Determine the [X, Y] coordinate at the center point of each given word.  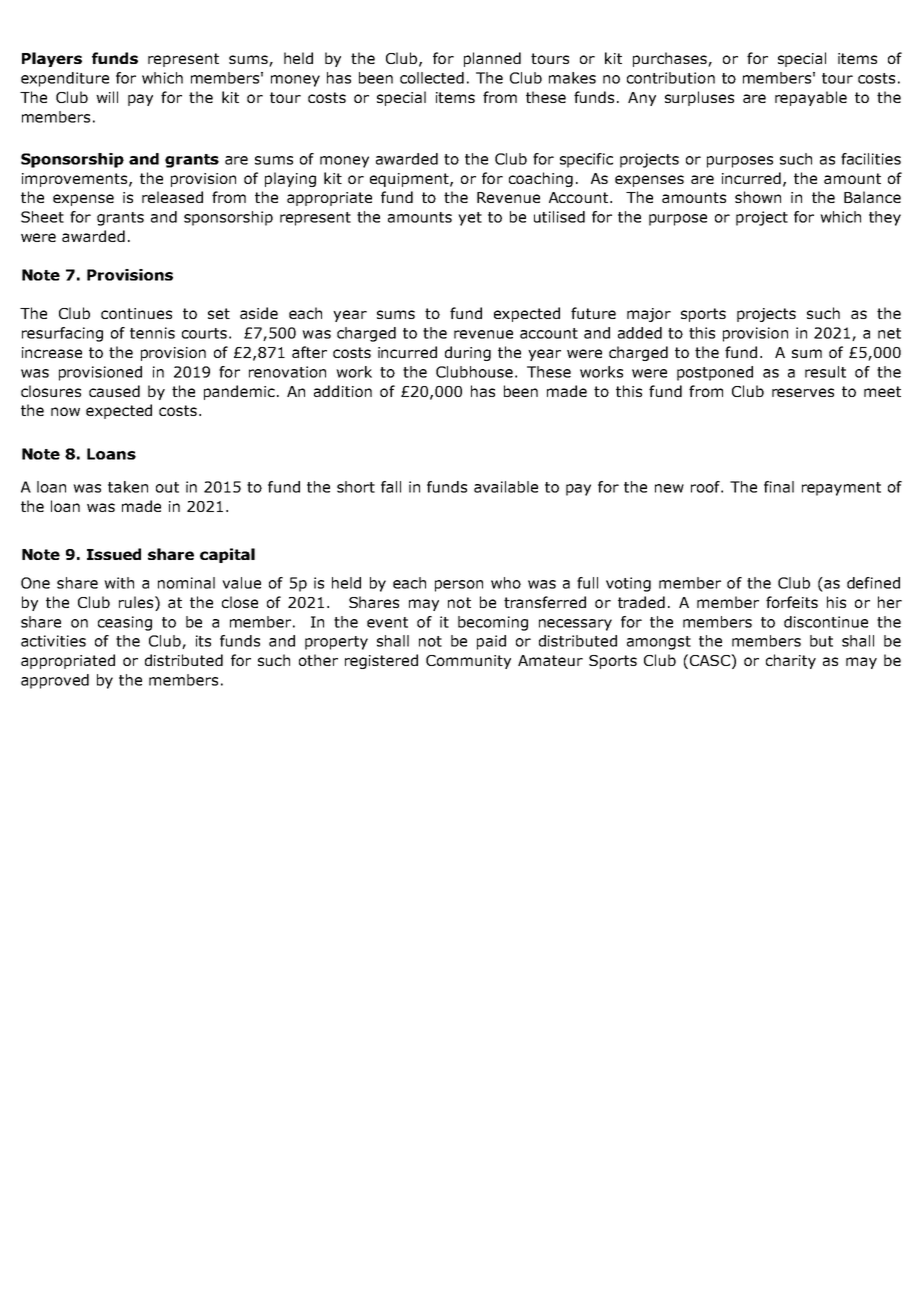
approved [55, 681]
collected [432, 78]
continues [136, 313]
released [172, 197]
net [889, 333]
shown [758, 197]
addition [343, 391]
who [506, 583]
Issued [114, 554]
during [468, 353]
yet [470, 219]
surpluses [699, 98]
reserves [803, 392]
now [65, 411]
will [107, 97]
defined [873, 583]
